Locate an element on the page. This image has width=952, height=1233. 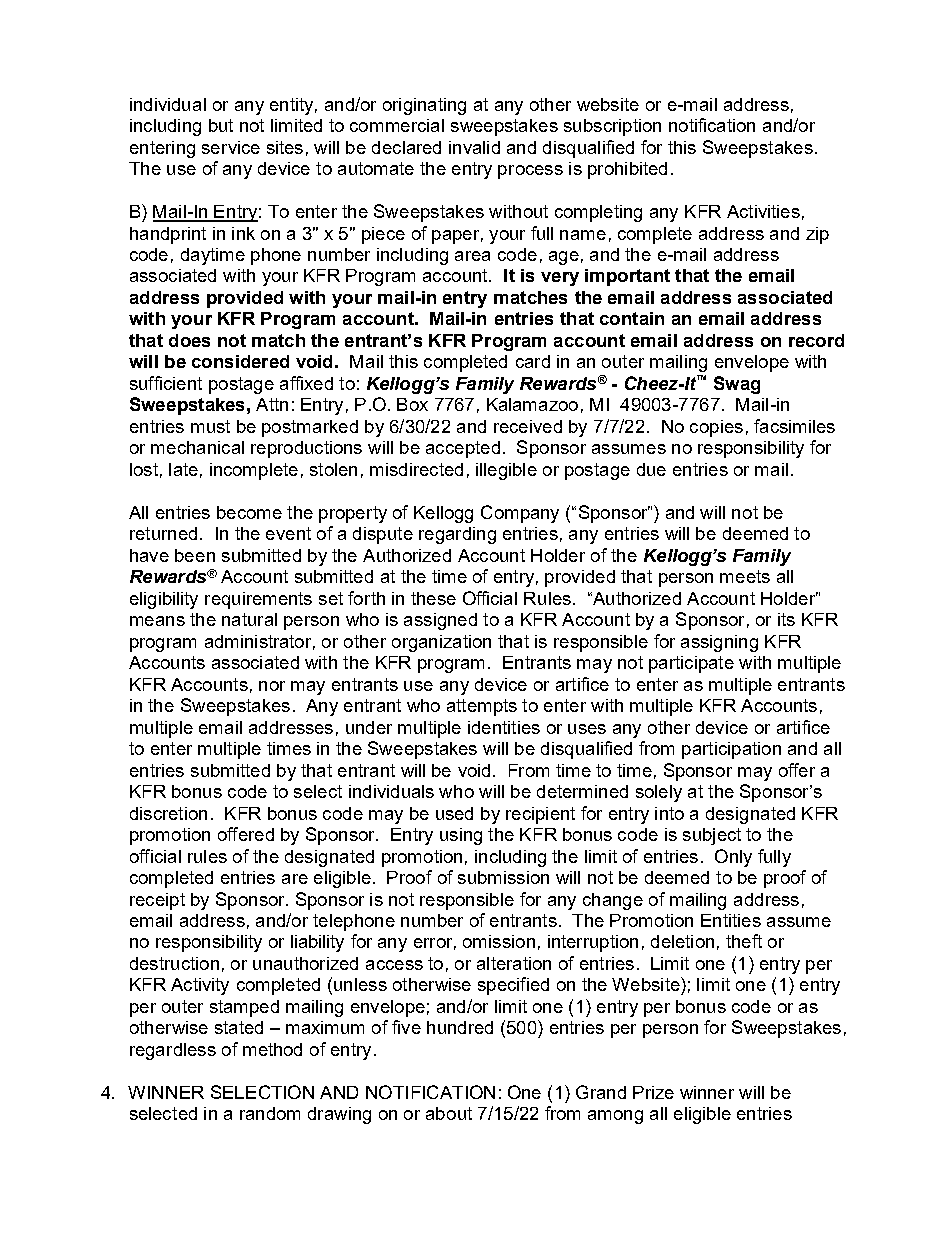
service is located at coordinates (231, 147).
